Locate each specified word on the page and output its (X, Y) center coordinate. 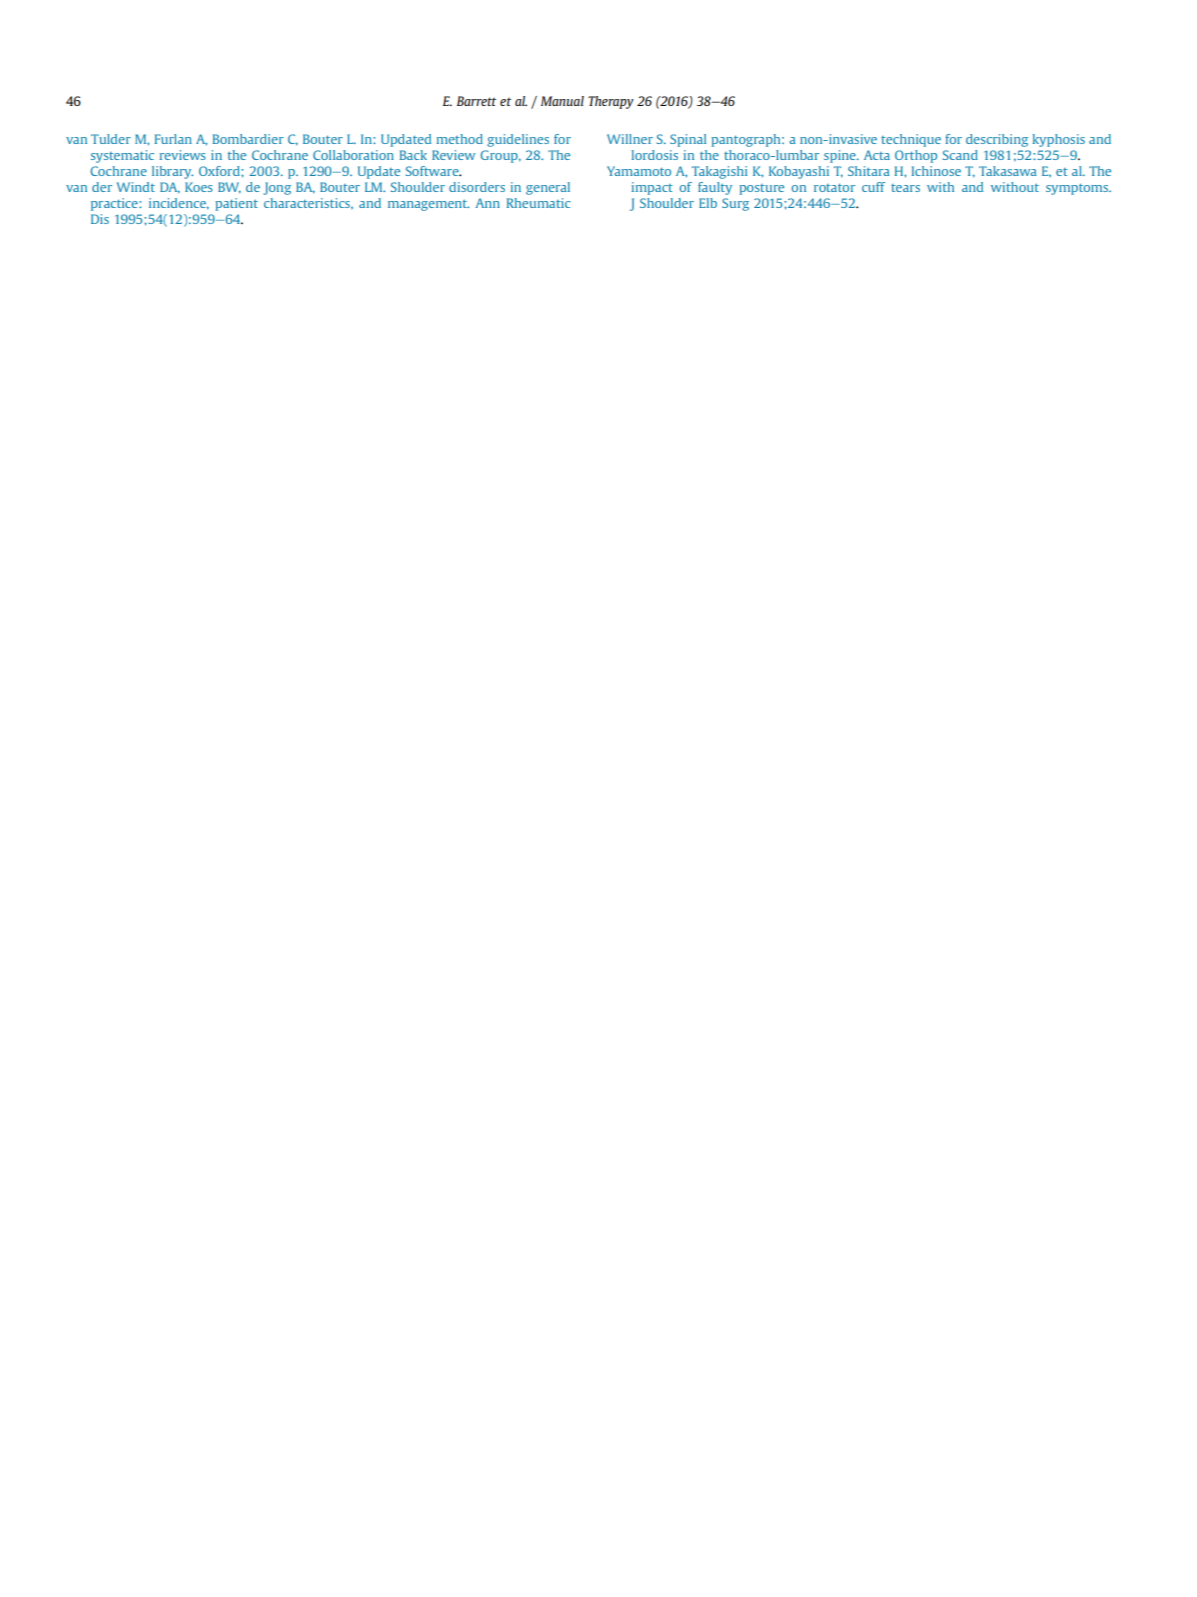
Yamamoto (639, 171)
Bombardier (248, 139)
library (172, 172)
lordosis (655, 155)
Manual (562, 101)
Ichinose (936, 171)
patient (236, 204)
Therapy (610, 102)
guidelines (518, 140)
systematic (122, 156)
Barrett (476, 101)
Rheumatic (539, 203)
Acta (877, 155)
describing (997, 140)
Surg (735, 204)
